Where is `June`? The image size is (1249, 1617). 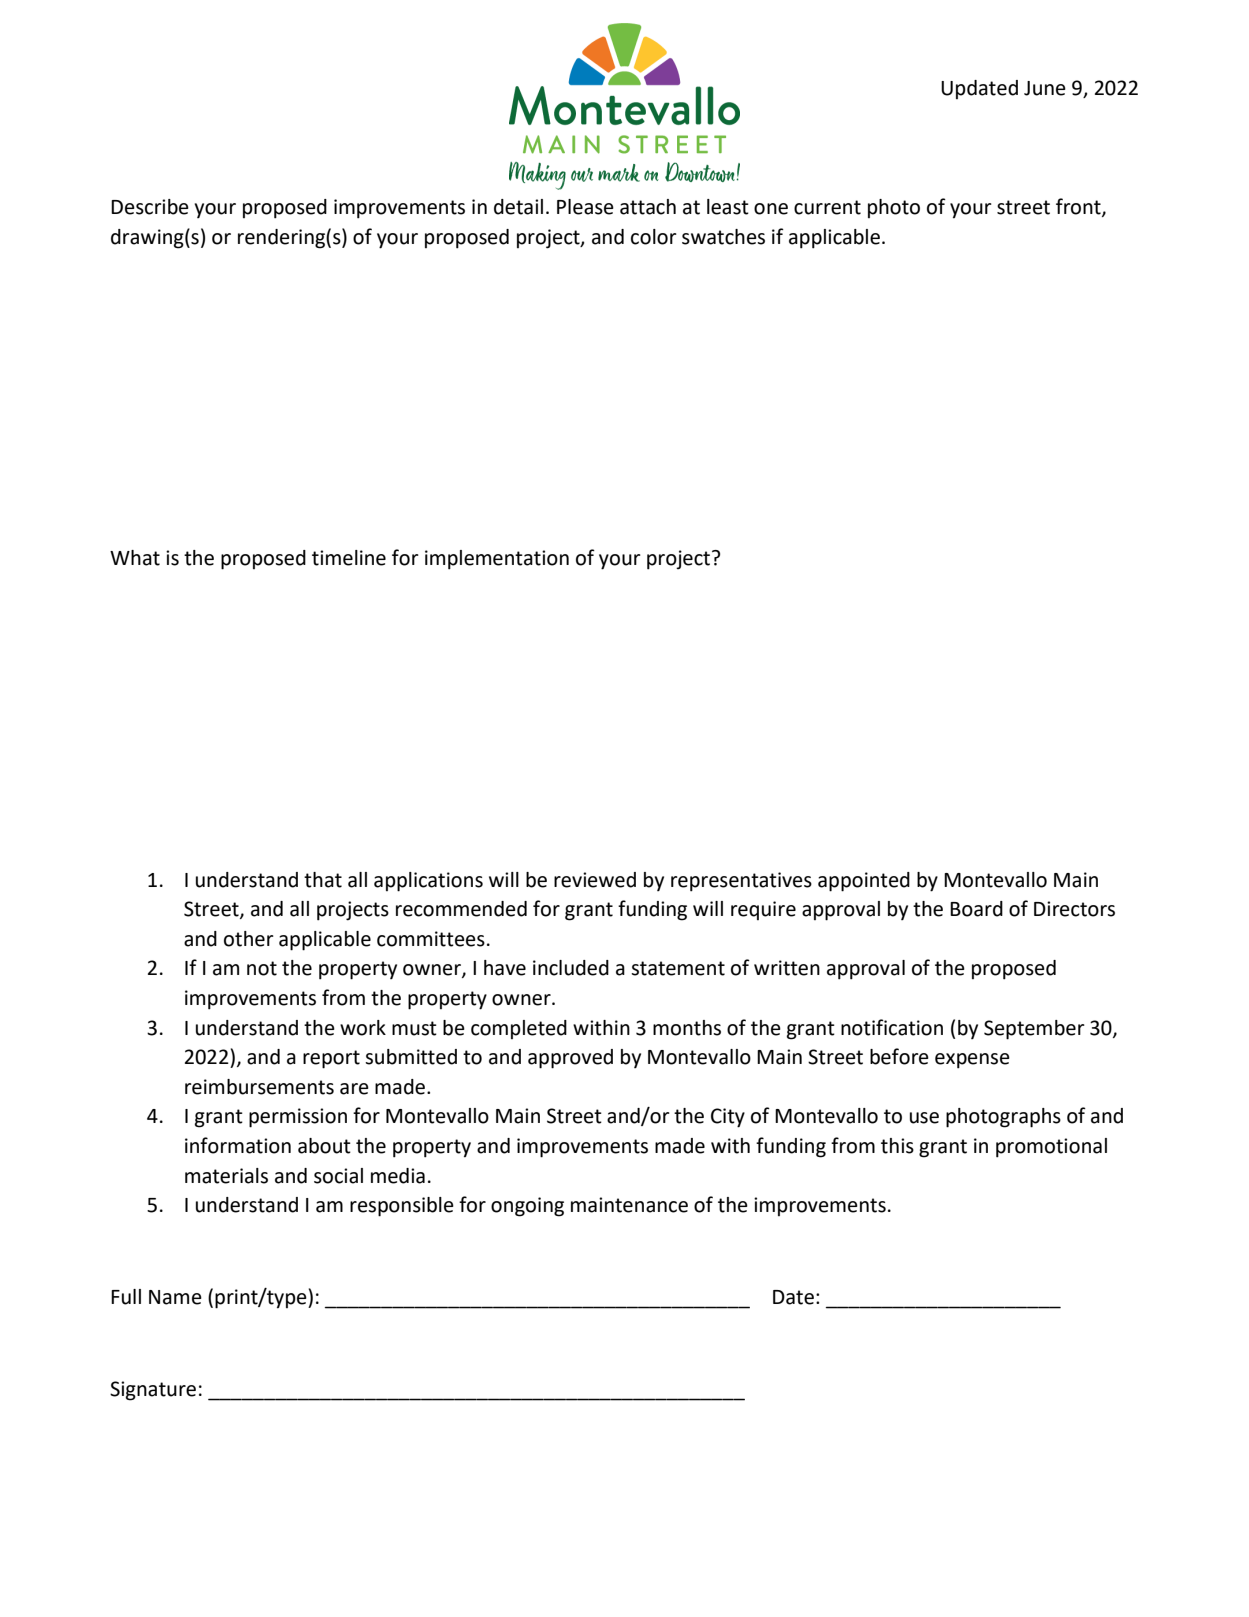
June is located at coordinates (1045, 88).
